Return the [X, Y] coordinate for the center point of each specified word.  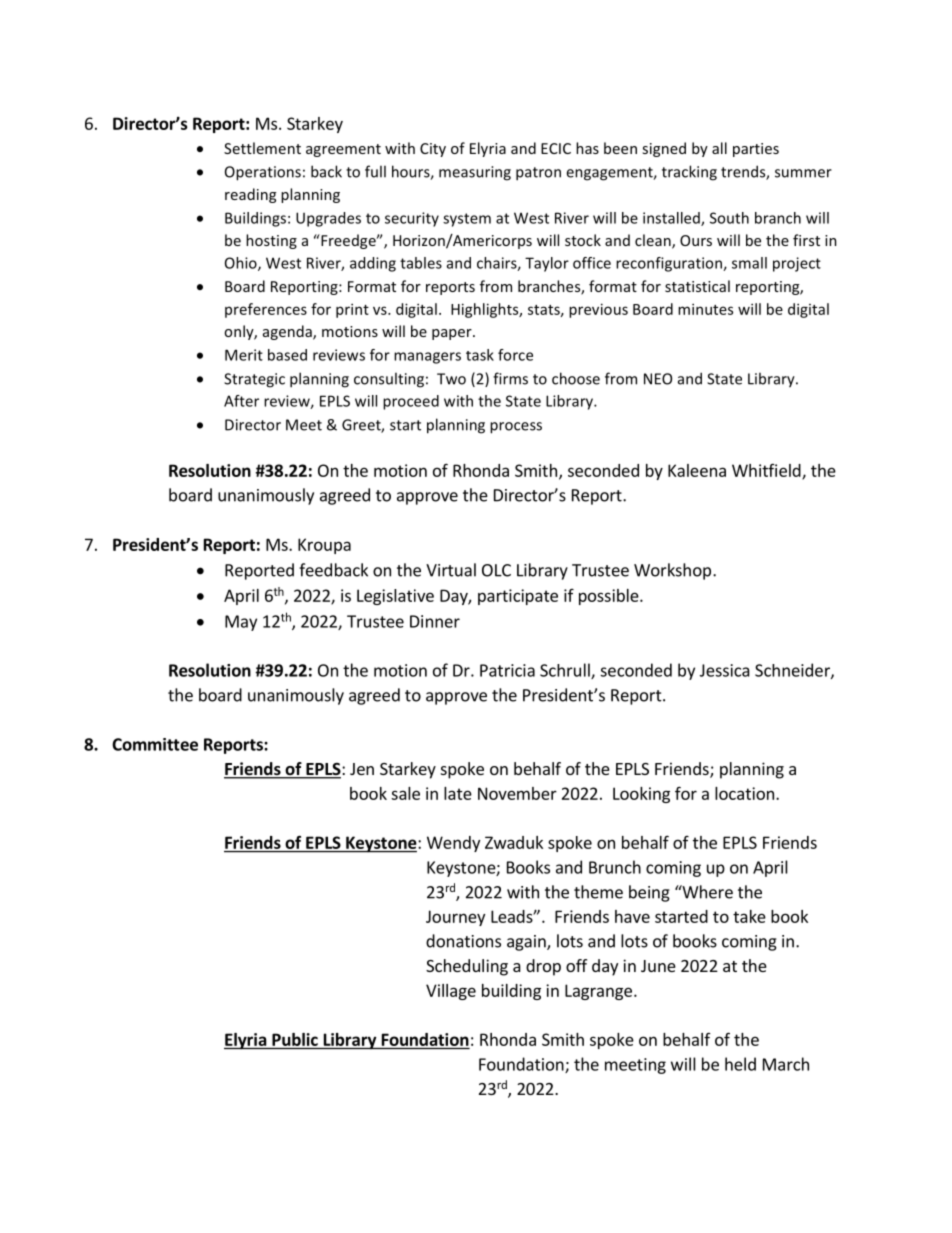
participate [518, 597]
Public [295, 1039]
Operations [263, 173]
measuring [475, 173]
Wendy [453, 844]
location [744, 793]
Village [451, 992]
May [241, 623]
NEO [658, 379]
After [241, 401]
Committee [155, 744]
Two [451, 379]
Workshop [672, 571]
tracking [689, 173]
